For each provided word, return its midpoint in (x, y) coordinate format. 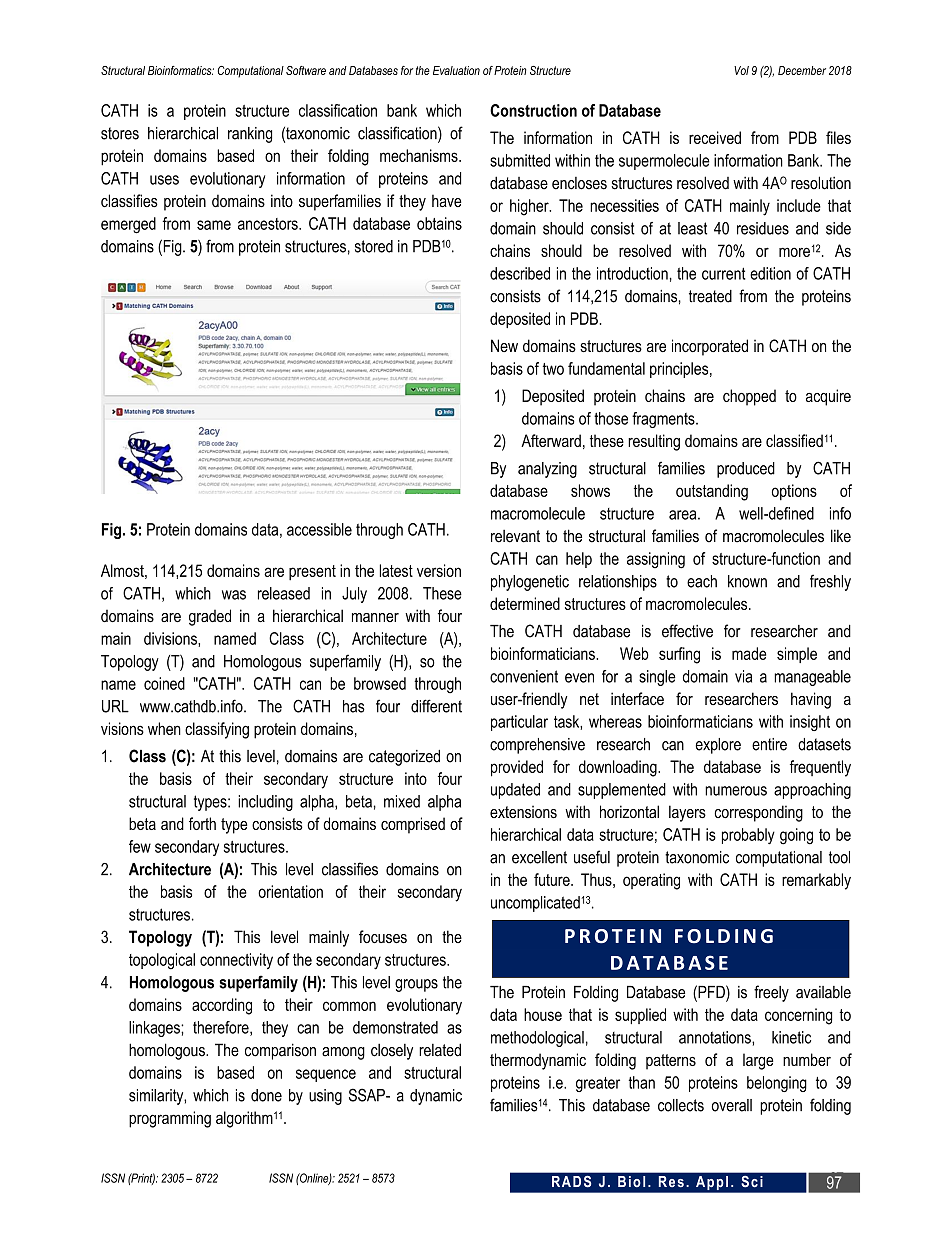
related (440, 1050)
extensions (523, 812)
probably (748, 836)
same (214, 225)
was (234, 595)
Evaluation (456, 70)
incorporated (710, 347)
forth (202, 823)
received (715, 137)
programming (170, 1119)
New (504, 345)
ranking (250, 135)
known (747, 581)
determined (525, 603)
